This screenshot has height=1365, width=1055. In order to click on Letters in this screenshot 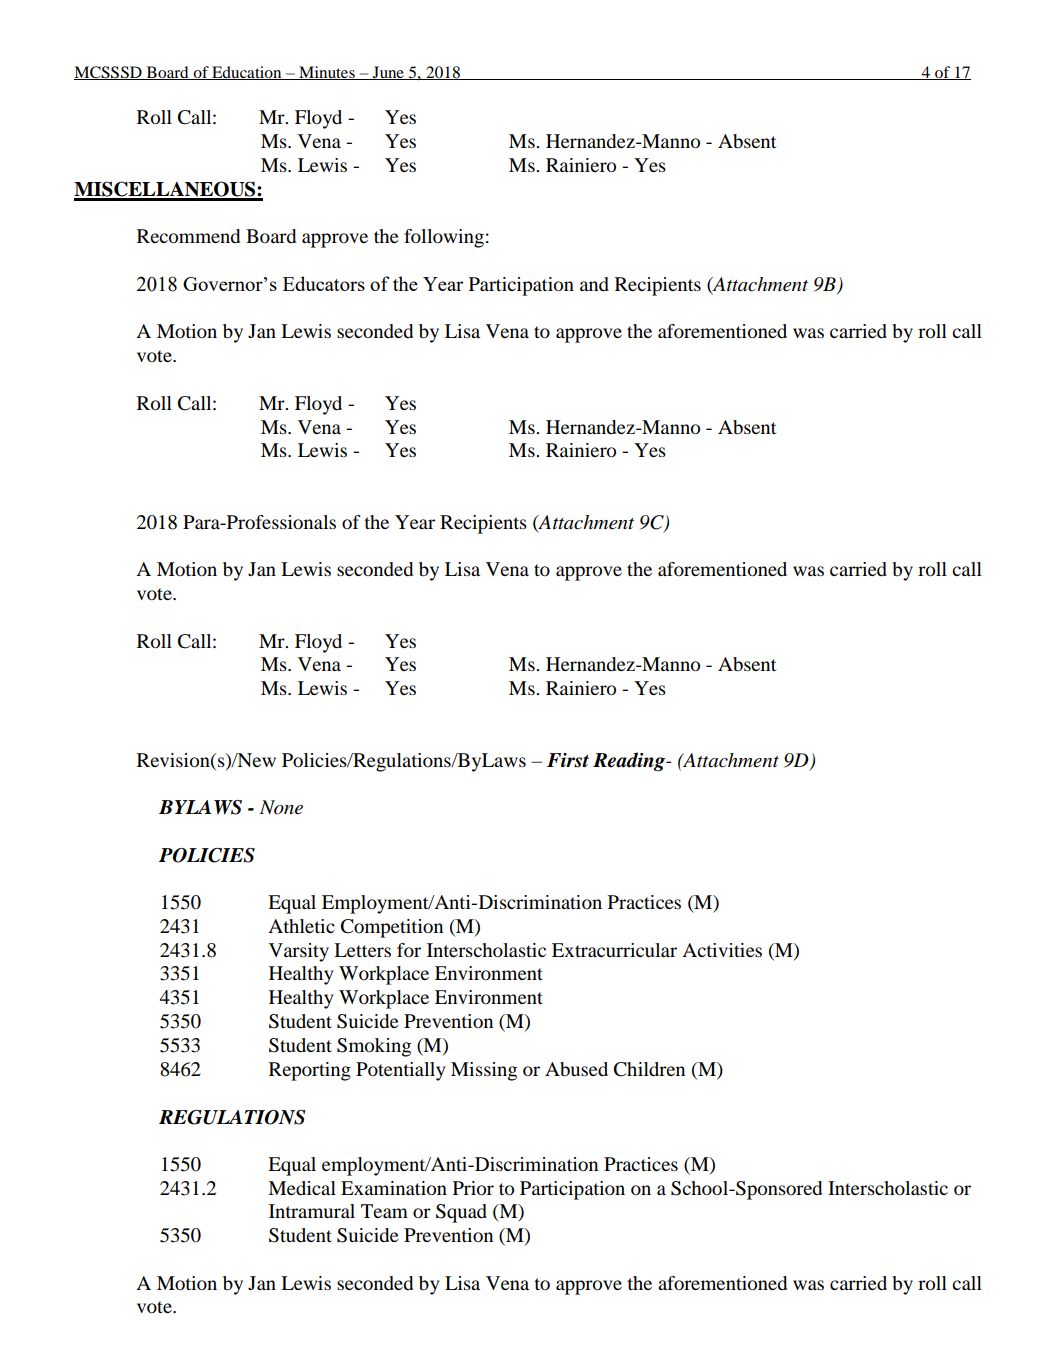, I will do `click(362, 950)`.
